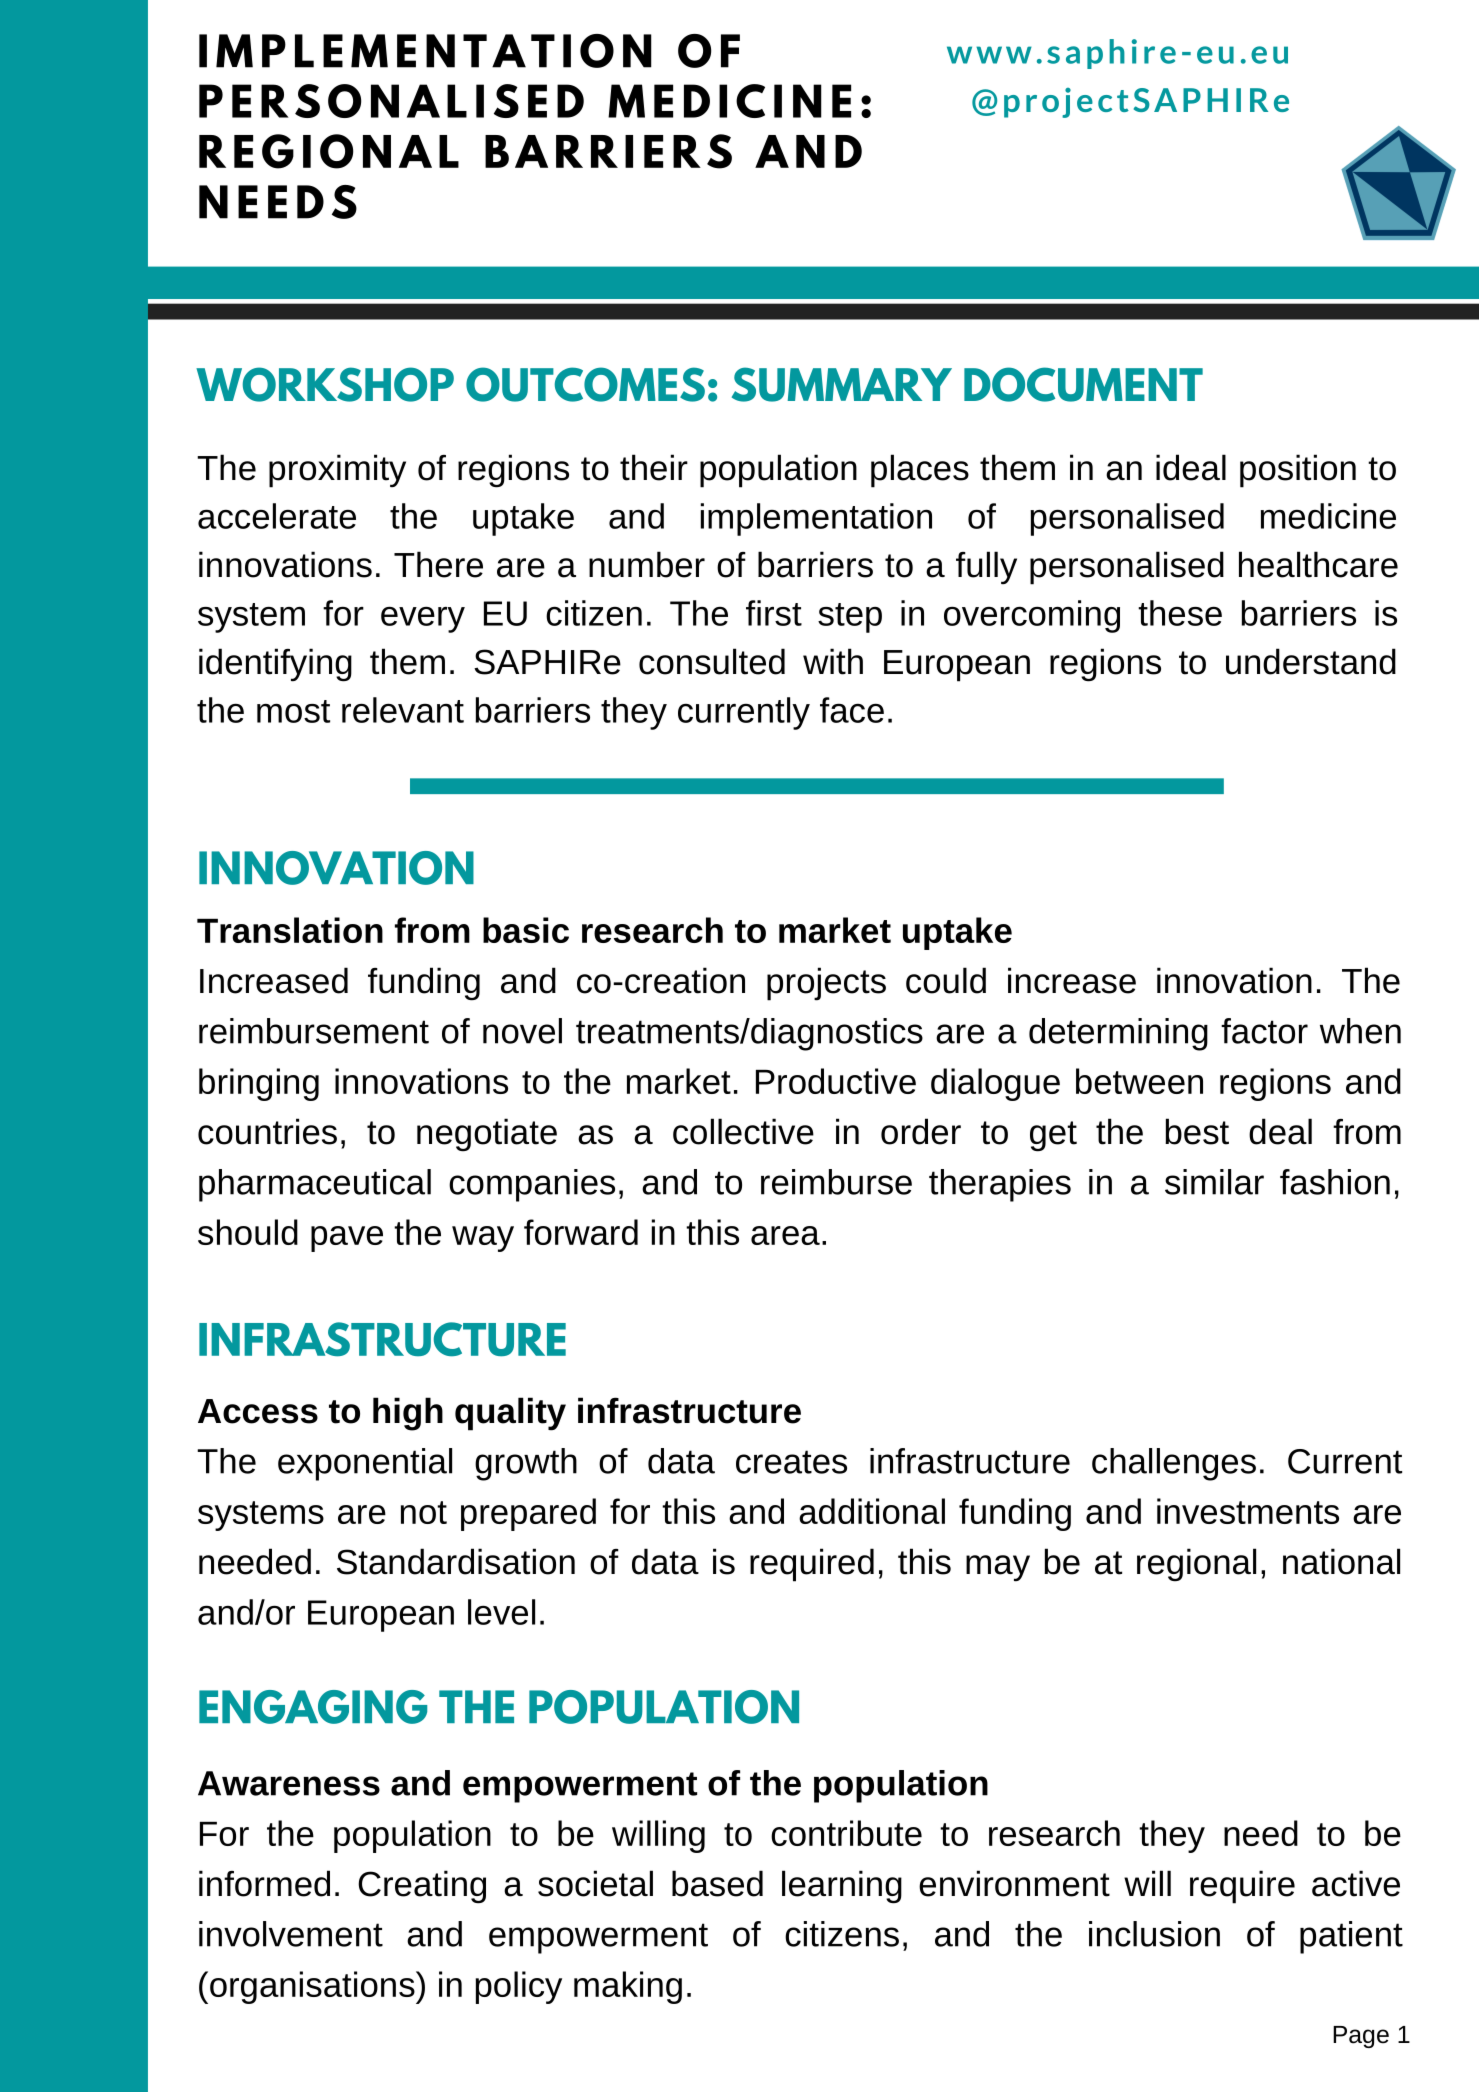 The image size is (1479, 2092). What do you see at coordinates (1214, 1182) in the document?
I see `similar` at bounding box center [1214, 1182].
